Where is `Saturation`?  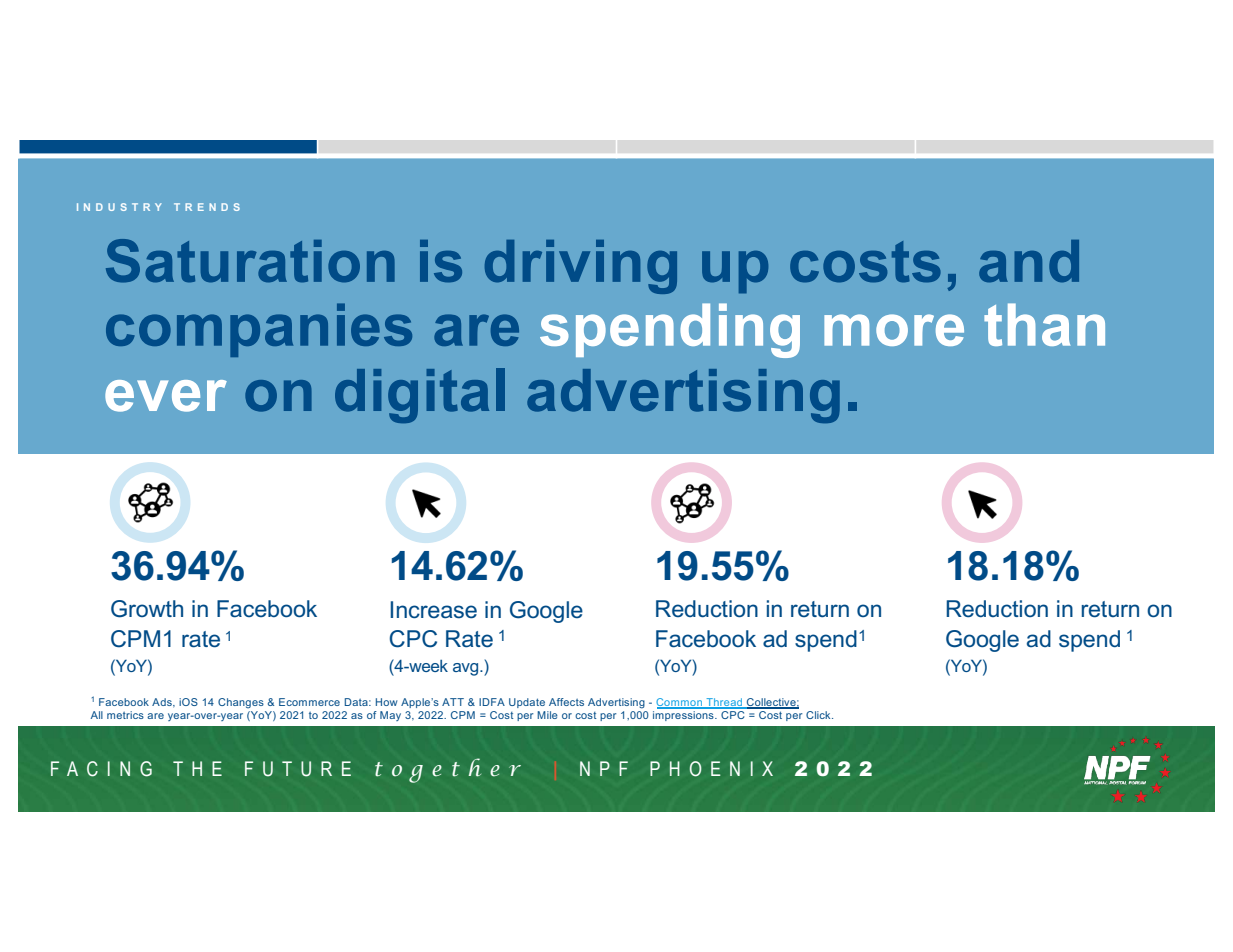
Saturation is located at coordinates (250, 261).
